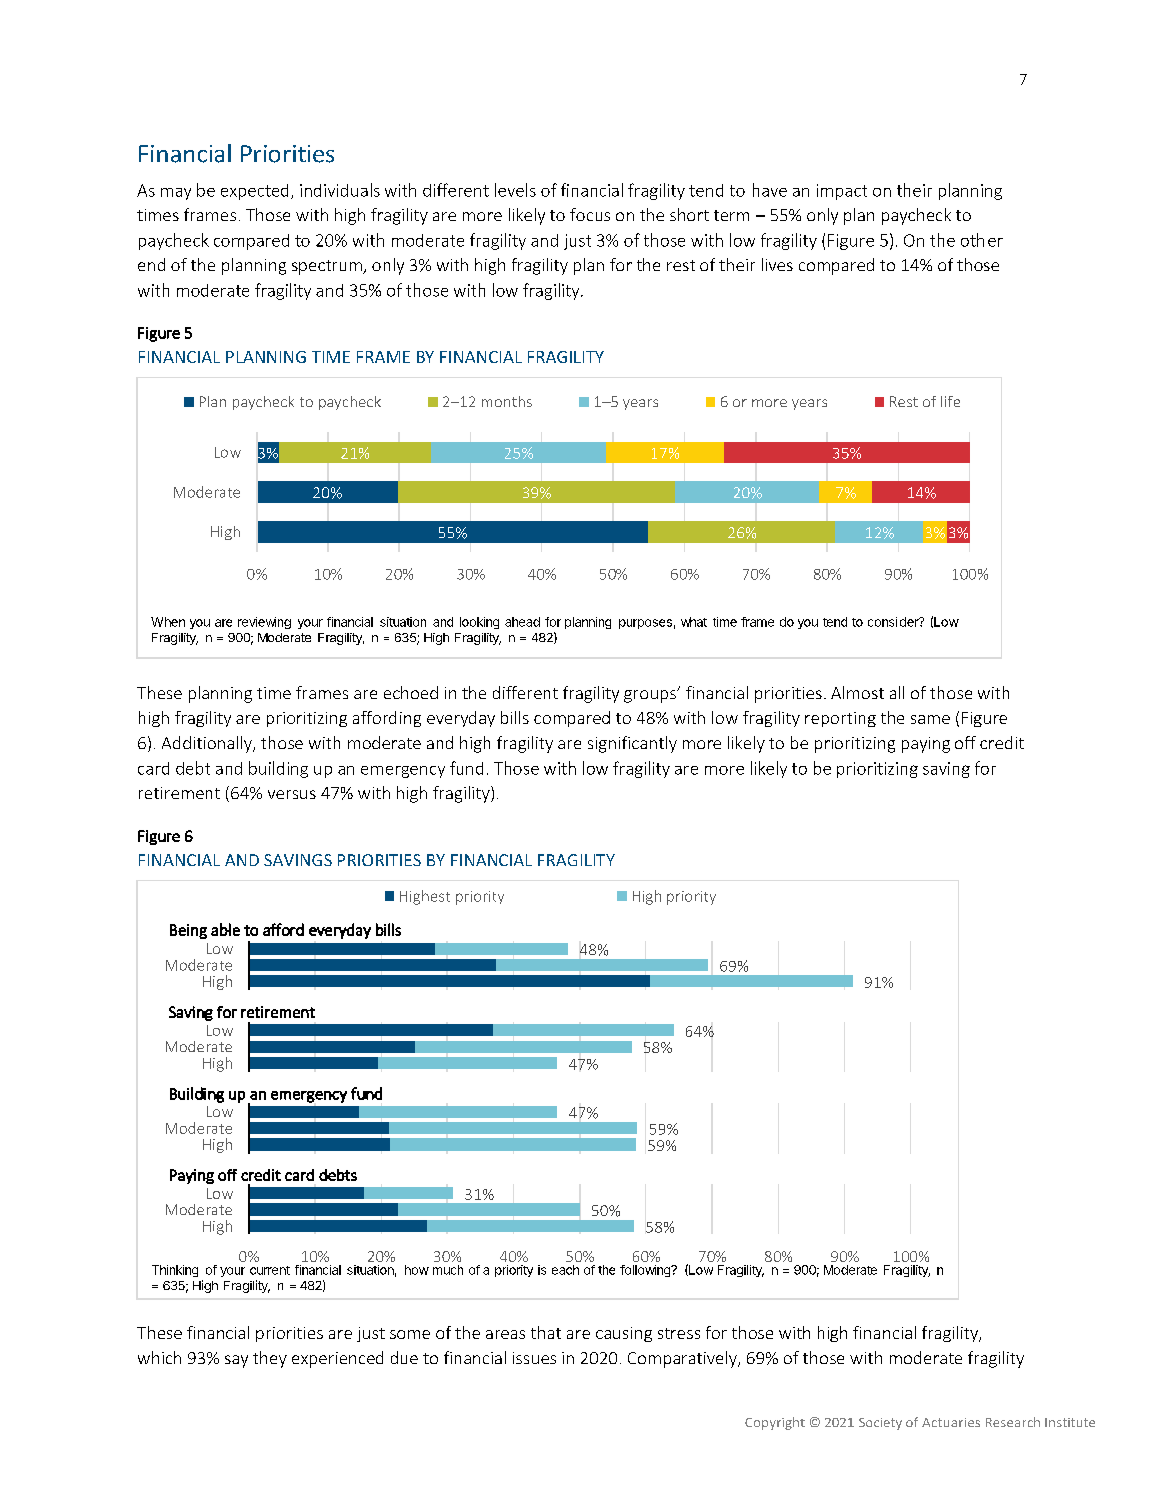 This image has height=1506, width=1164. I want to click on focus, so click(590, 214).
